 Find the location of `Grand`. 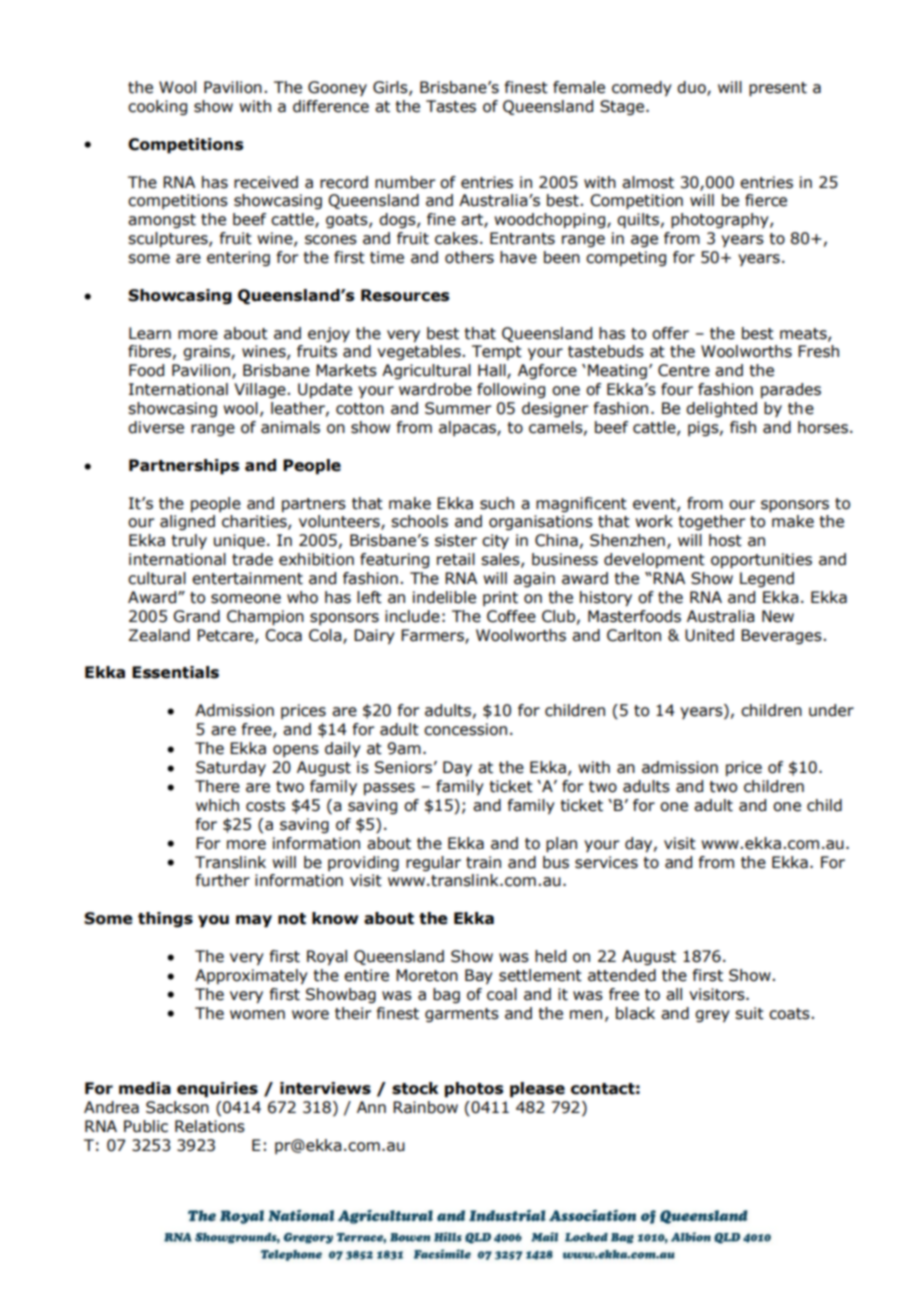

Grand is located at coordinates (196, 616).
